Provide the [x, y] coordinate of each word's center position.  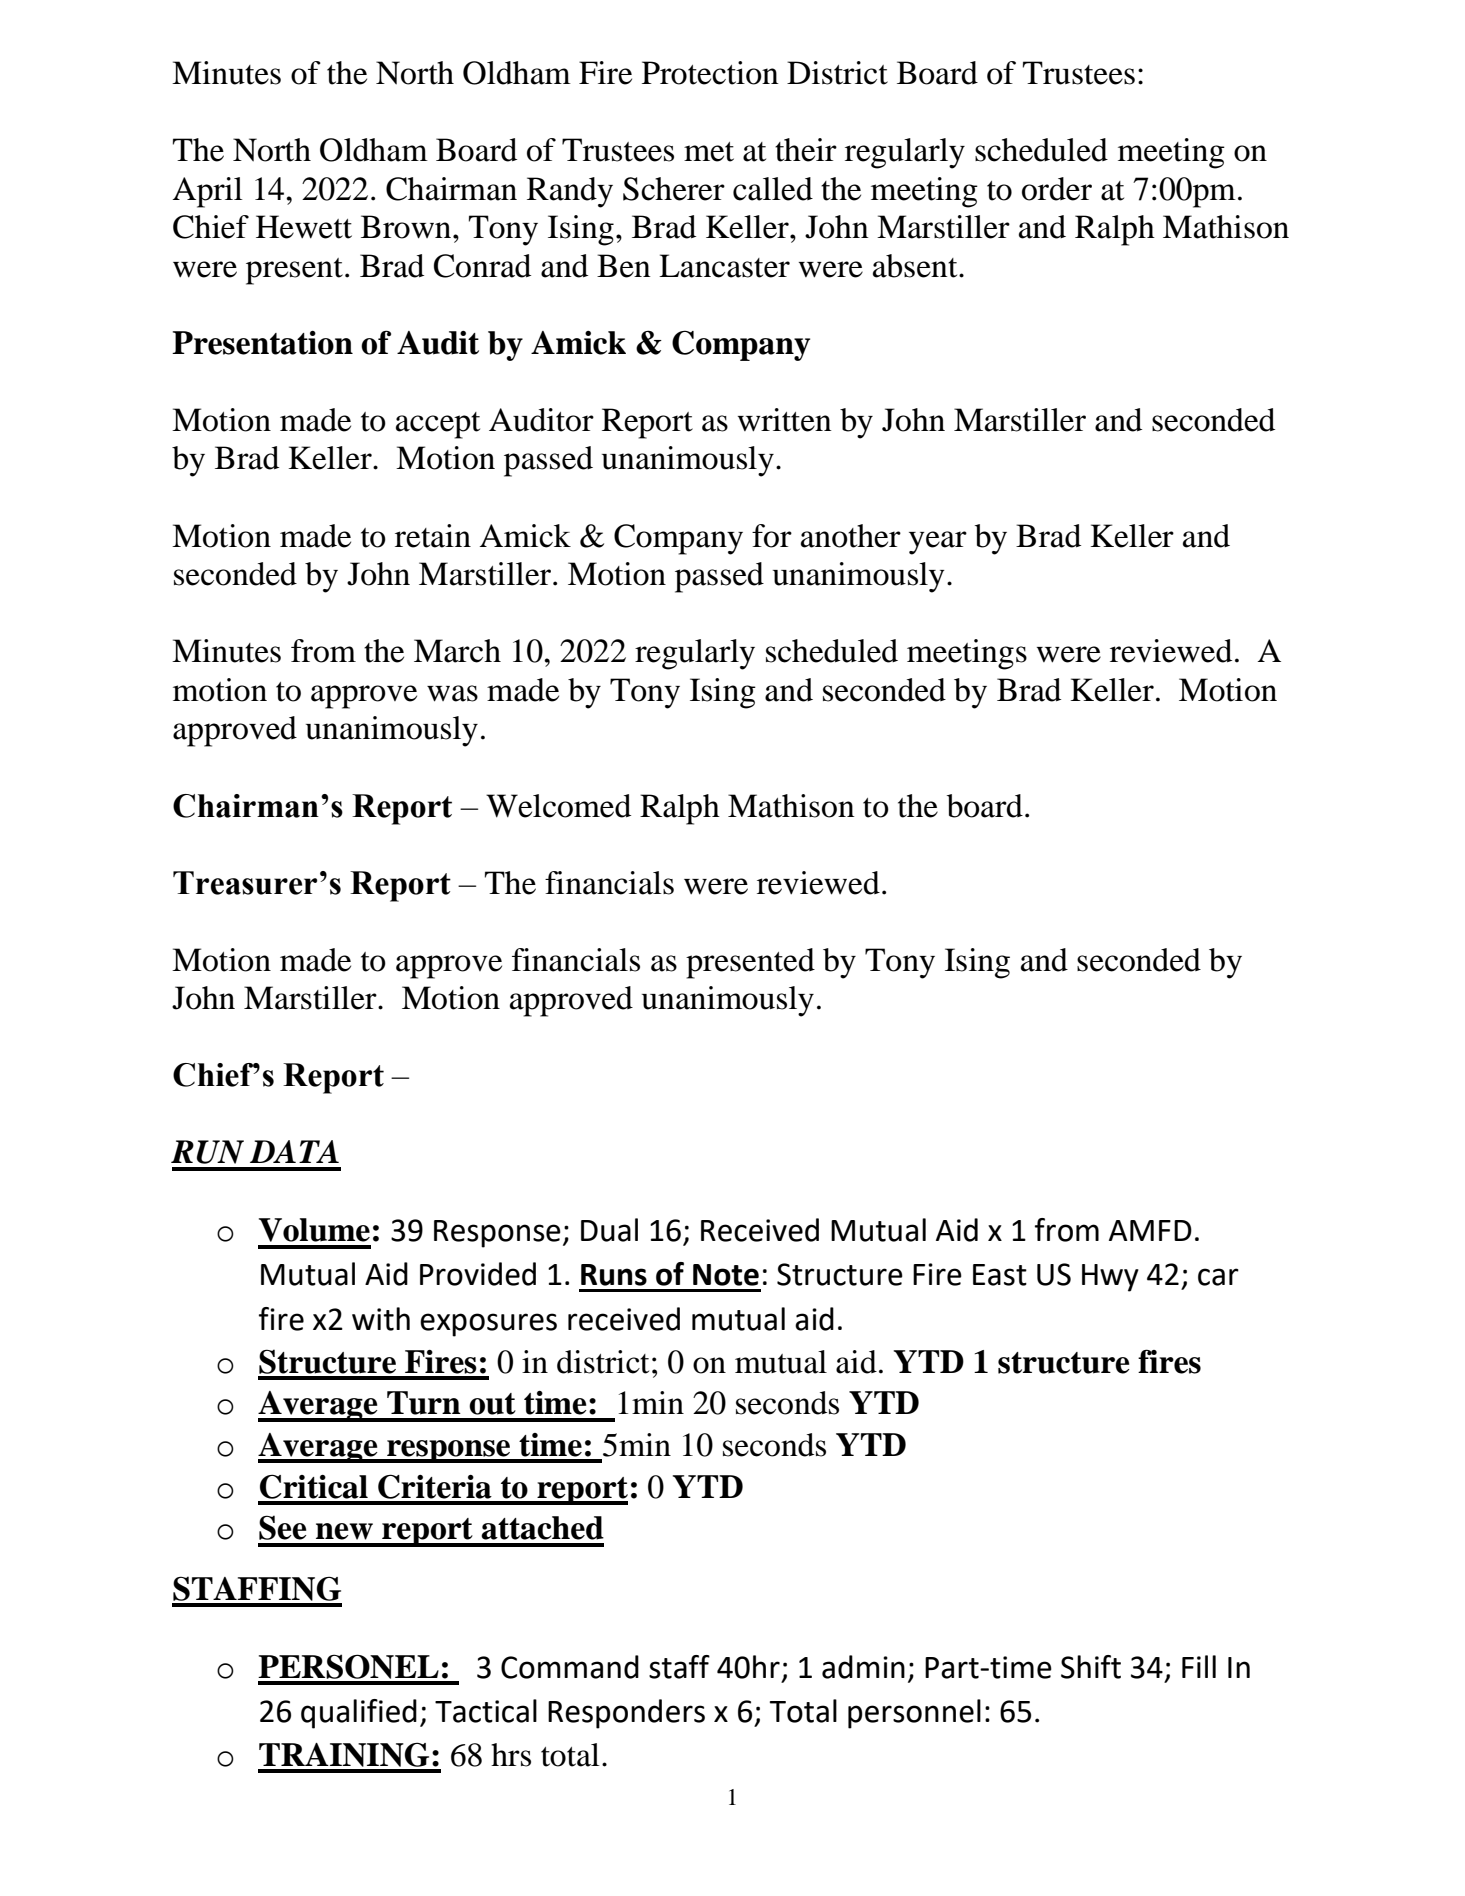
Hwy [1110, 1278]
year [938, 543]
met [709, 152]
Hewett [304, 227]
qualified [359, 1714]
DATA [294, 1151]
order [1057, 189]
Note [726, 1275]
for [772, 536]
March [457, 651]
